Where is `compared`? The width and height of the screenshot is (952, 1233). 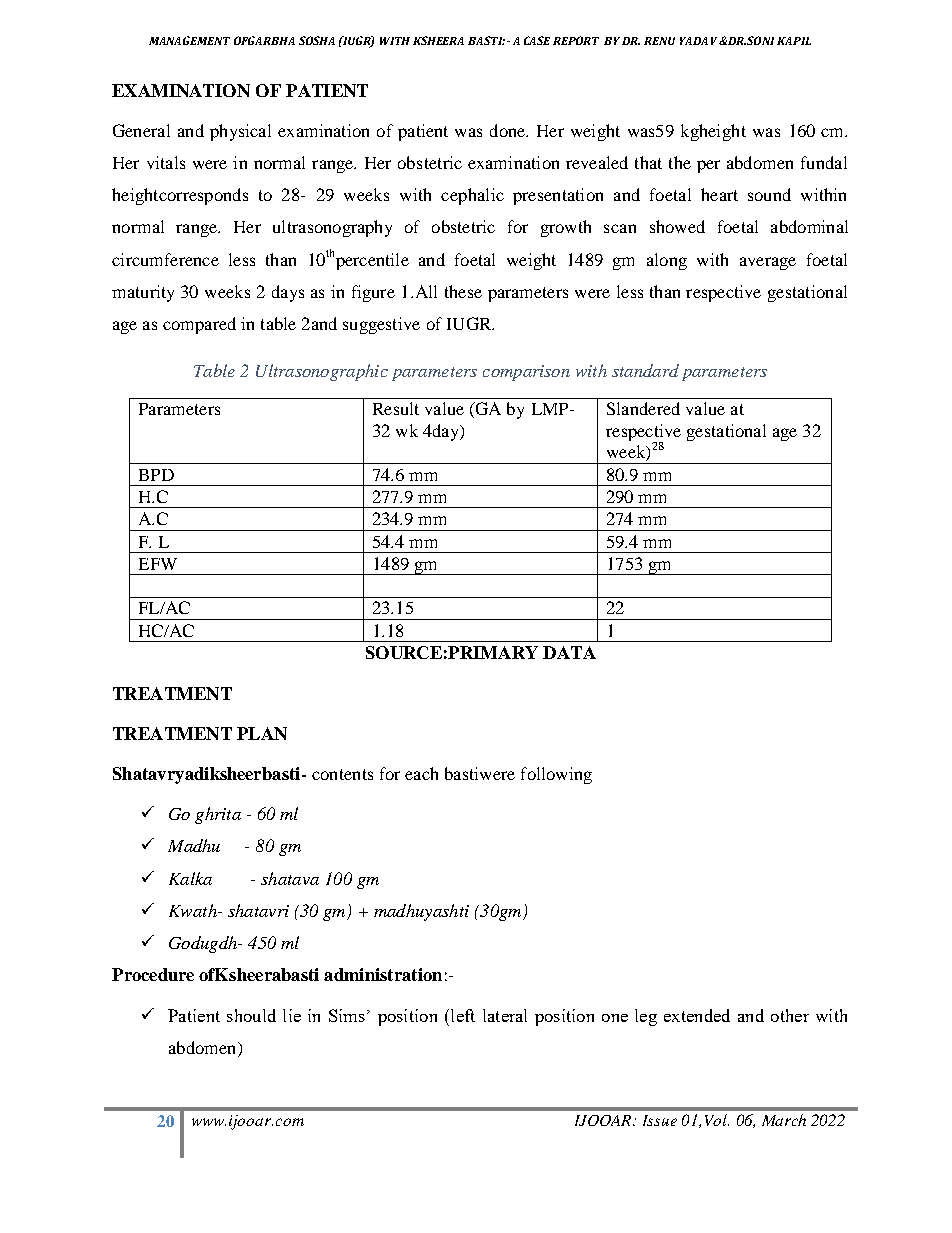 compared is located at coordinates (199, 325).
